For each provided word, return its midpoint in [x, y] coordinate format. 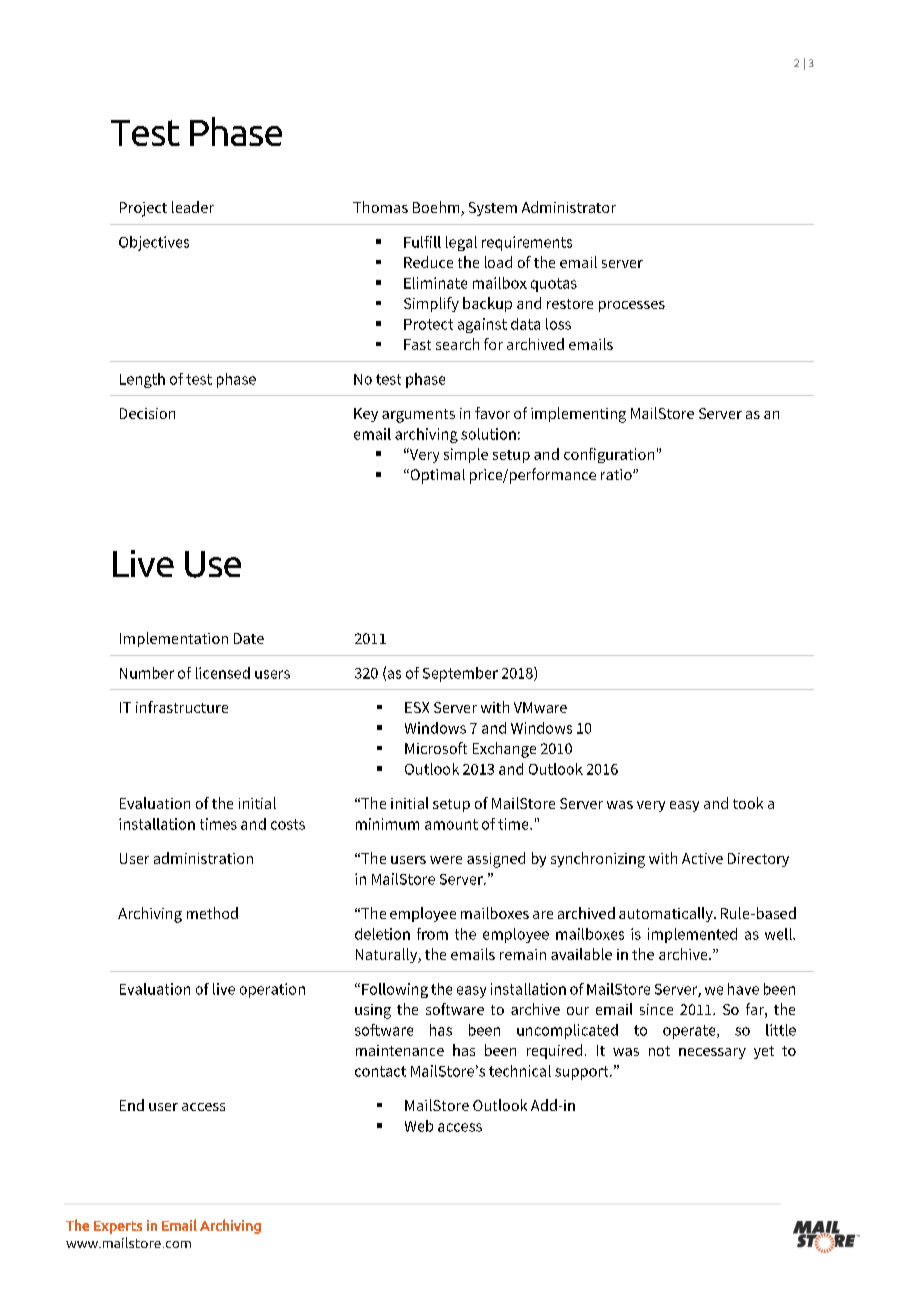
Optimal [436, 476]
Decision [147, 413]
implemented [692, 935]
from [432, 934]
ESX [417, 707]
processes [632, 306]
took [748, 803]
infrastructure [182, 707]
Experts [118, 1227]
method [212, 913]
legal [461, 243]
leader [193, 207]
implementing [578, 415]
